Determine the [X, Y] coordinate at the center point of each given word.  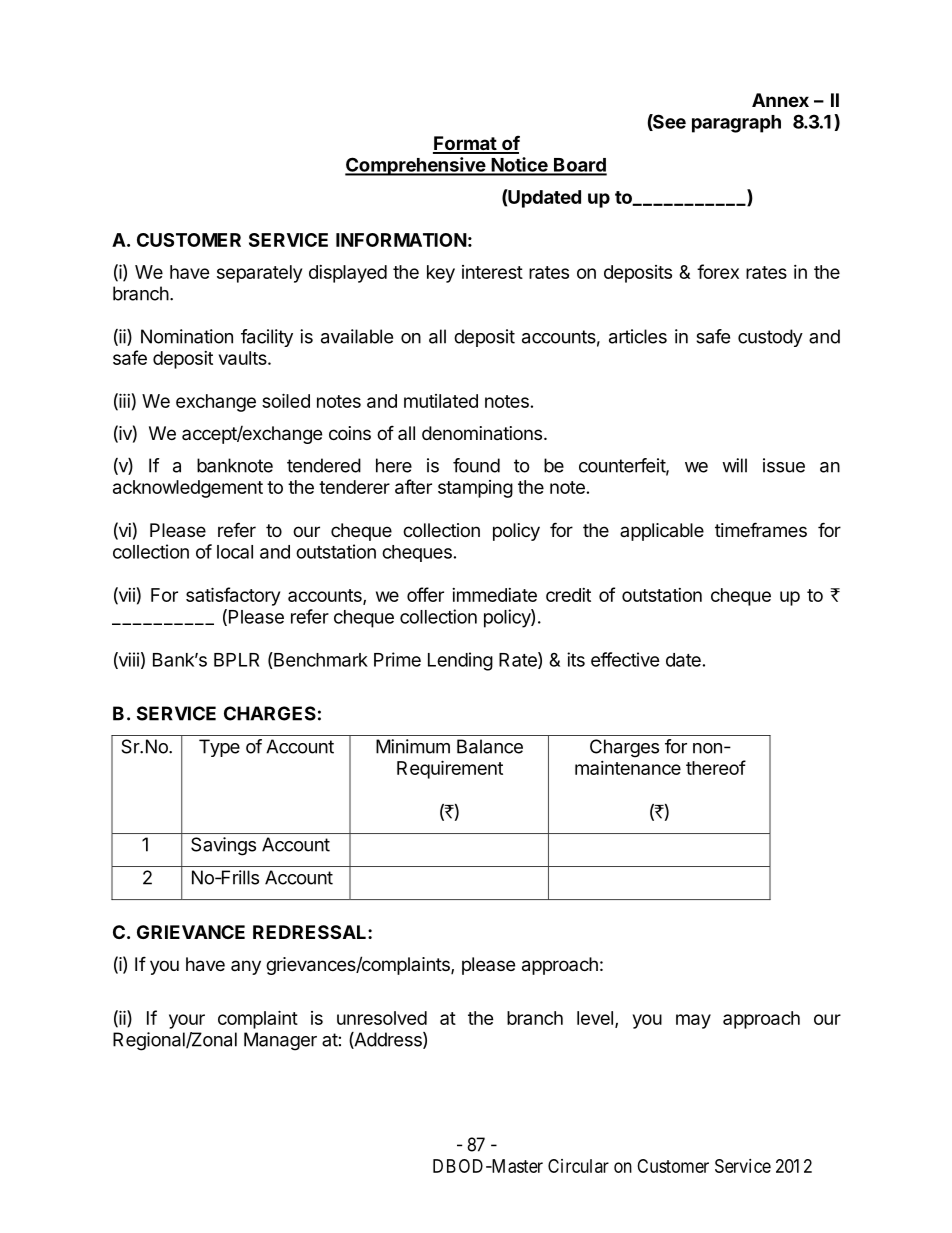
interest [492, 272]
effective [625, 659]
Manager [280, 1041]
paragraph [736, 124]
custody [770, 338]
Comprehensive [416, 166]
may [693, 1021]
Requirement [450, 769]
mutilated [441, 401]
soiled [286, 400]
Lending [460, 661]
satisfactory [233, 596]
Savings [223, 846]
